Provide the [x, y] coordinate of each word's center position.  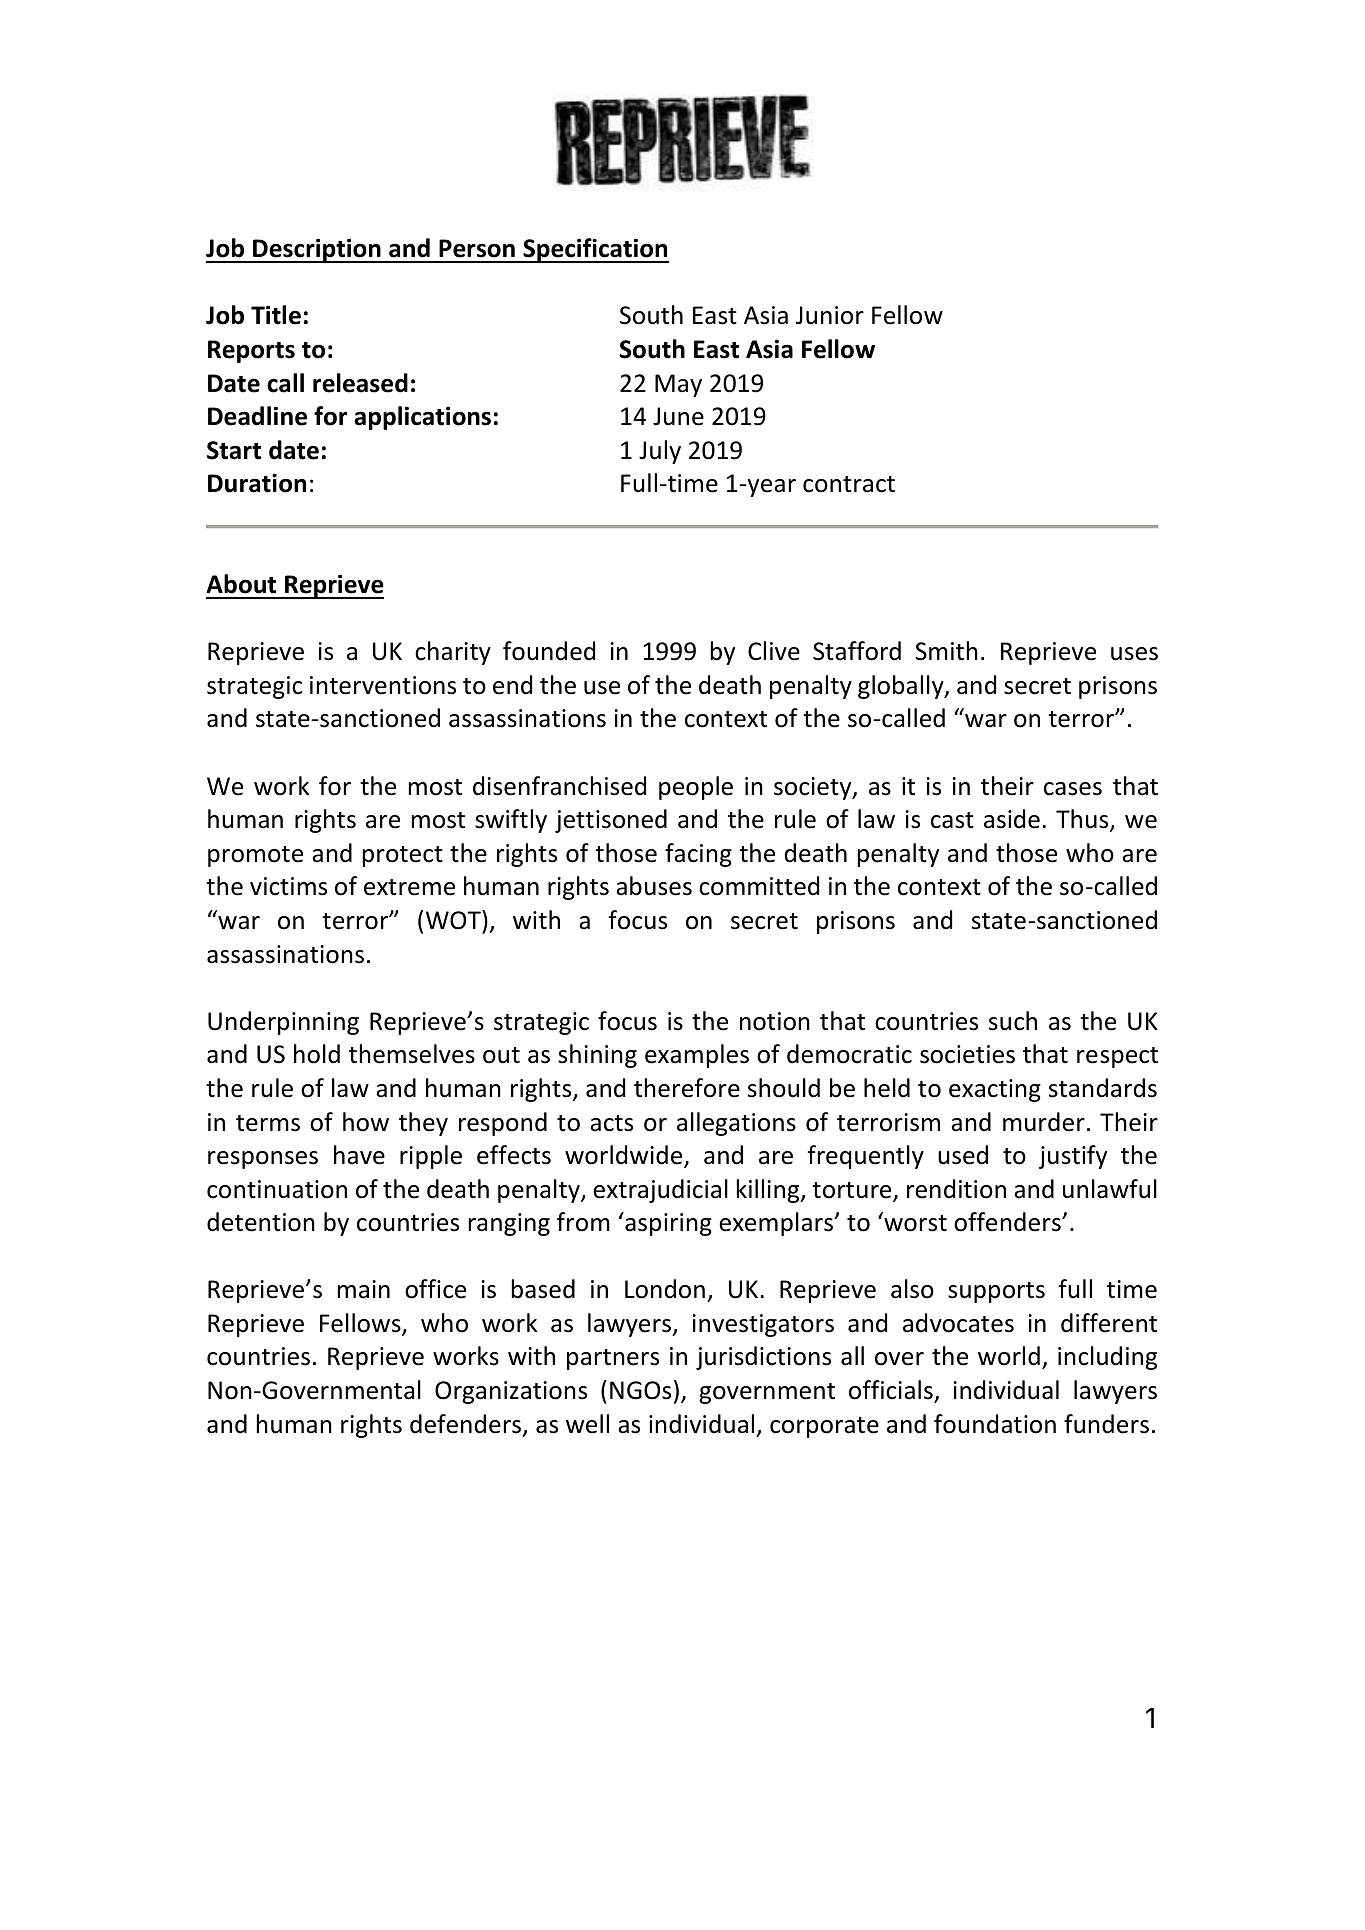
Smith [946, 651]
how [366, 1122]
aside [1012, 819]
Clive [774, 651]
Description [317, 250]
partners [613, 1359]
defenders [467, 1425]
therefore [687, 1088]
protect [403, 856]
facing [698, 855]
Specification [595, 250]
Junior [830, 315]
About [241, 584]
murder [1044, 1122]
